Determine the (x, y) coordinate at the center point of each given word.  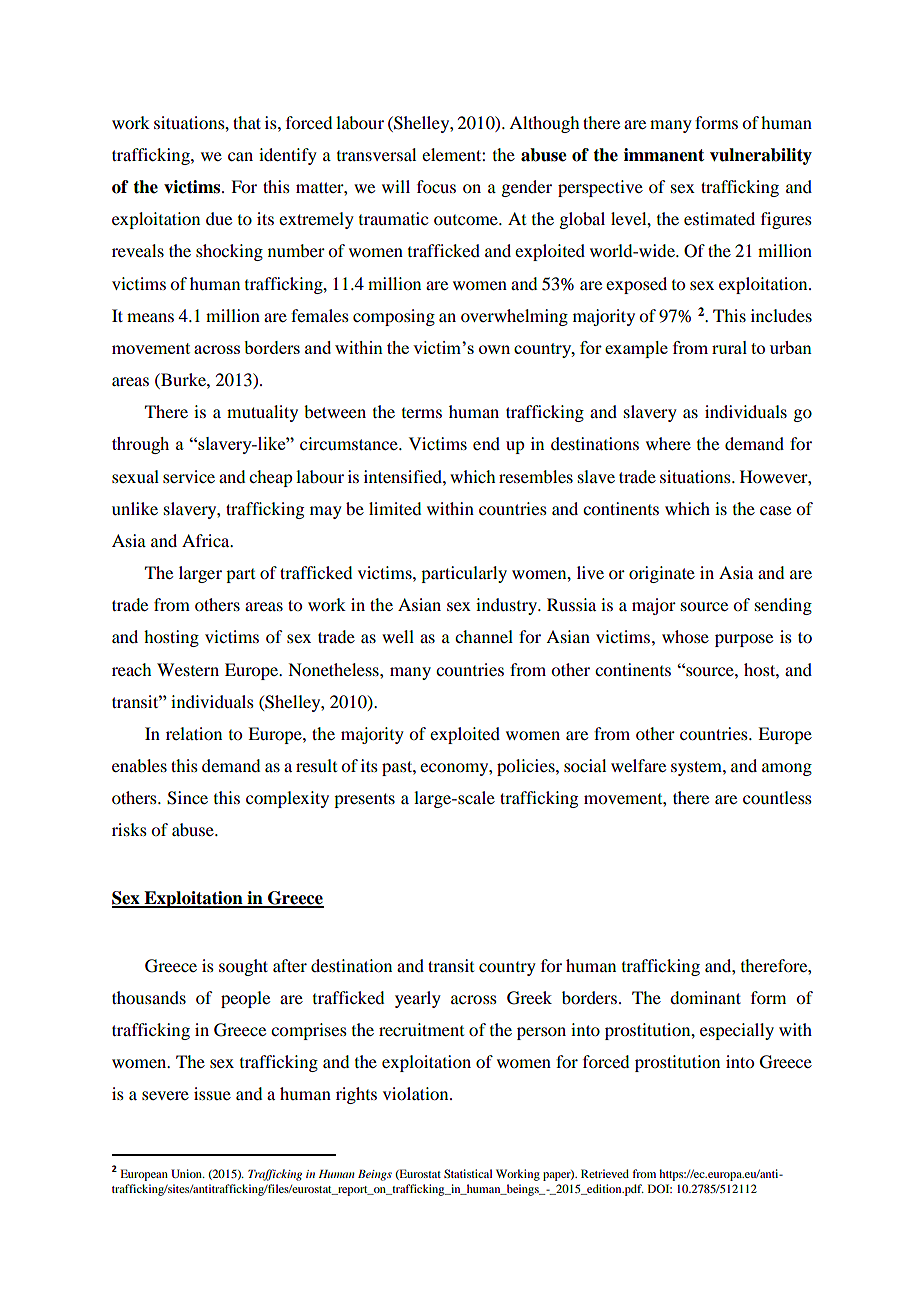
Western (188, 669)
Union (187, 1173)
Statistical (468, 1173)
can (240, 156)
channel (484, 636)
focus (436, 186)
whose (685, 636)
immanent (664, 155)
